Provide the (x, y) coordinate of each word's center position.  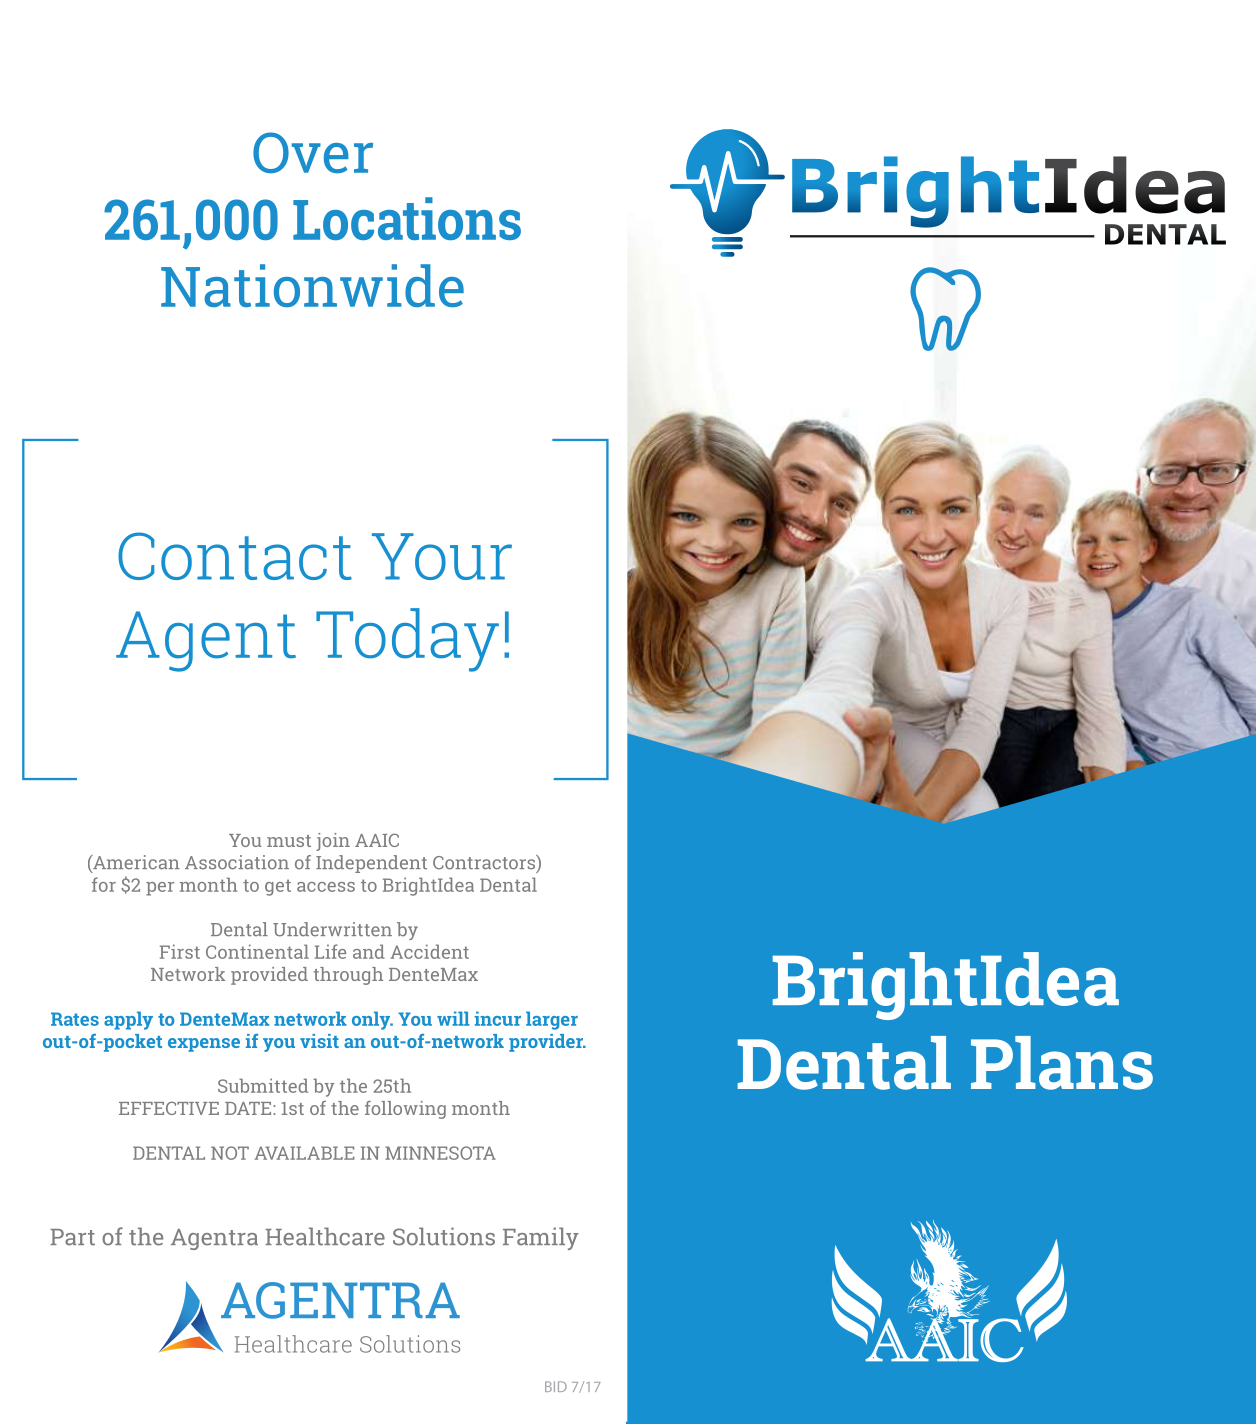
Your (442, 556)
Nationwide (312, 285)
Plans (1062, 1063)
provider (547, 1043)
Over (313, 152)
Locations (407, 218)
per (160, 889)
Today (407, 640)
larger (552, 1020)
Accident (430, 951)
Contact (235, 556)
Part (72, 1237)
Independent (371, 864)
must (289, 841)
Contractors (485, 862)
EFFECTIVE (169, 1108)
